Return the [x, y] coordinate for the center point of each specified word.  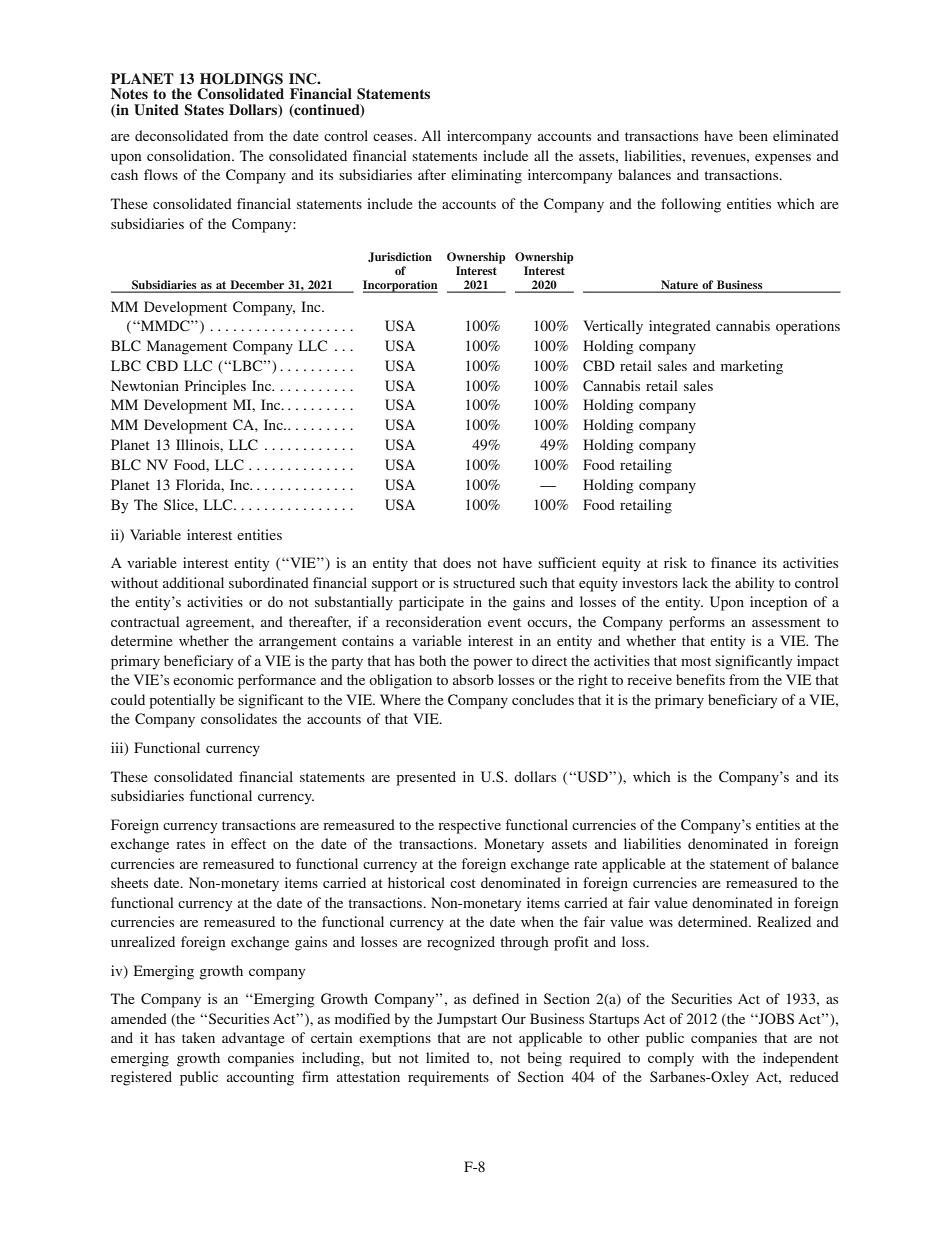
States [204, 110]
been [753, 135]
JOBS [775, 1018]
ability [754, 584]
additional [193, 582]
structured [484, 582]
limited [448, 1057]
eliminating [486, 176]
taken [198, 1037]
